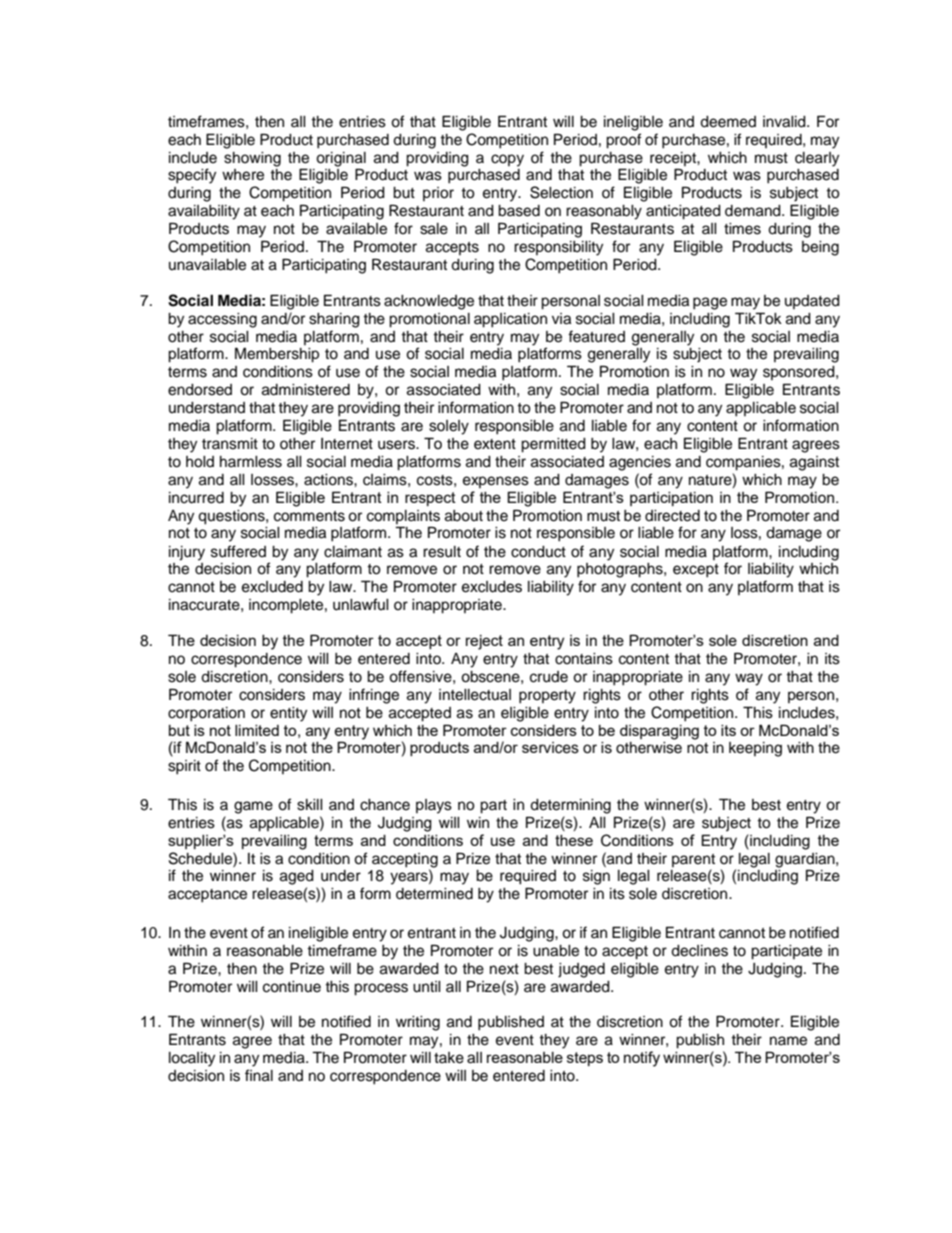 This page has height=1233, width=952. What do you see at coordinates (728, 122) in the page?
I see `deemed` at bounding box center [728, 122].
